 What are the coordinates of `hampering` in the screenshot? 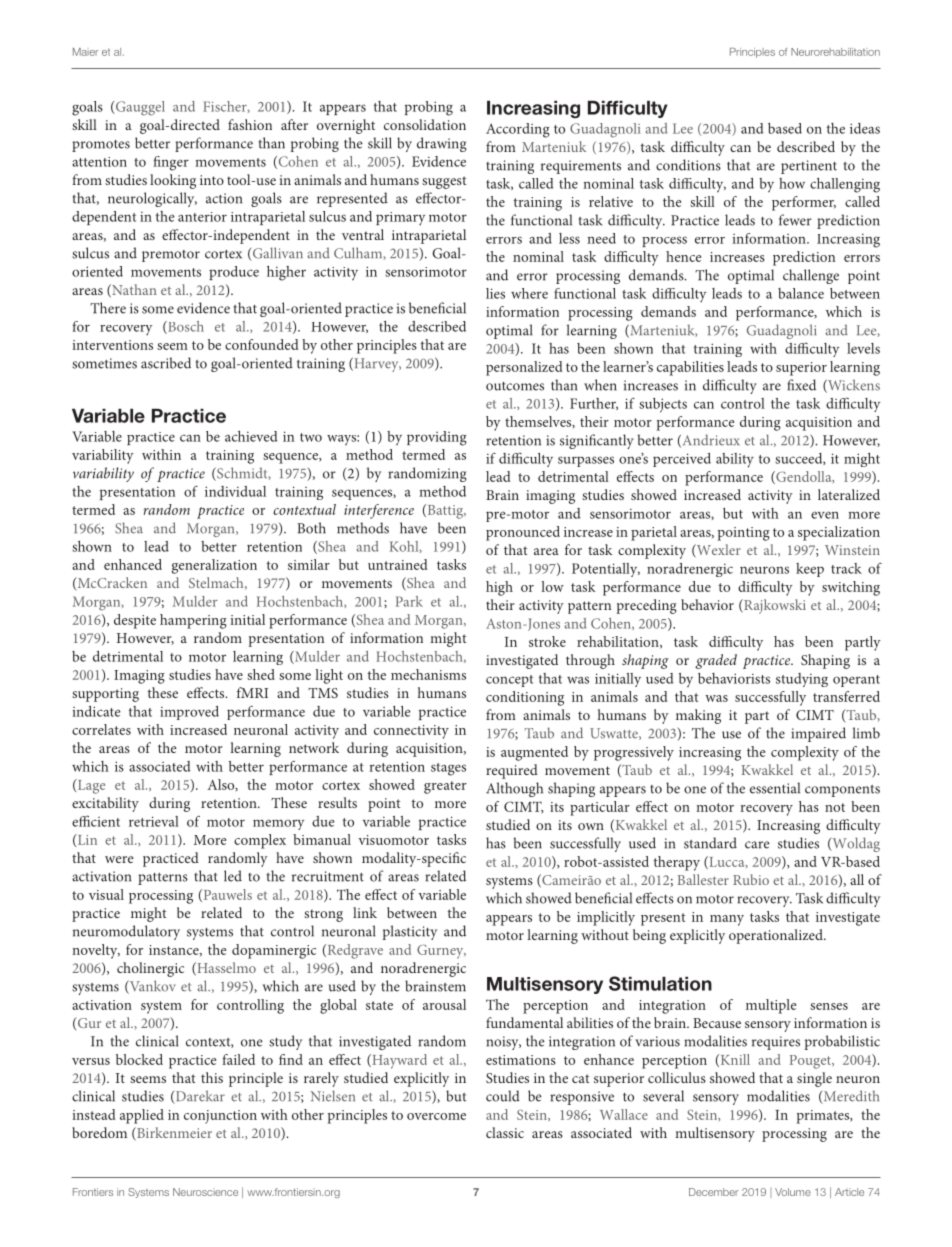 It's located at (193, 621).
